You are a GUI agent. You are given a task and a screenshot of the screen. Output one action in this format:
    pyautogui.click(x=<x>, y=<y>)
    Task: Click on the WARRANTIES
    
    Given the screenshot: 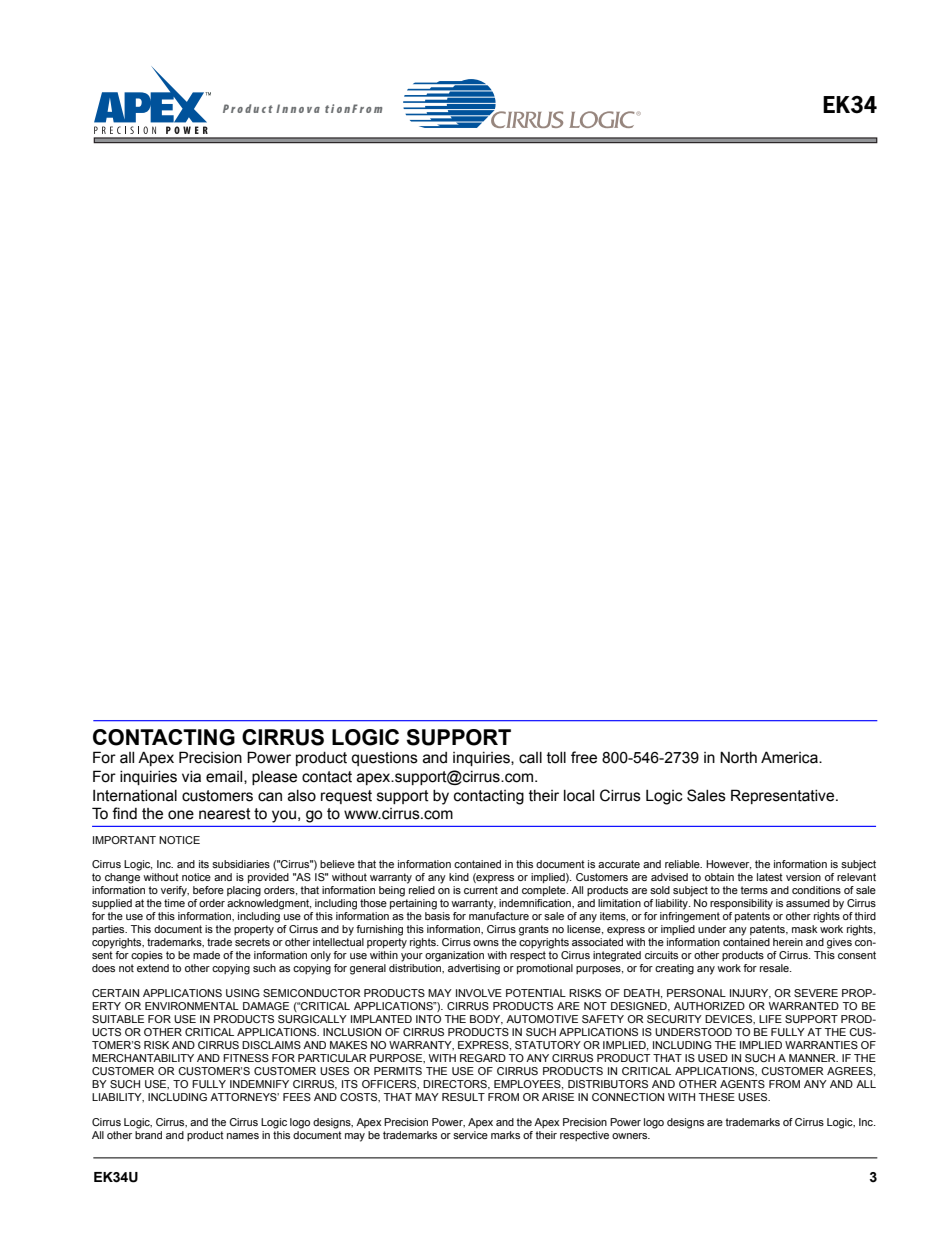 What is the action you would take?
    pyautogui.click(x=821, y=1045)
